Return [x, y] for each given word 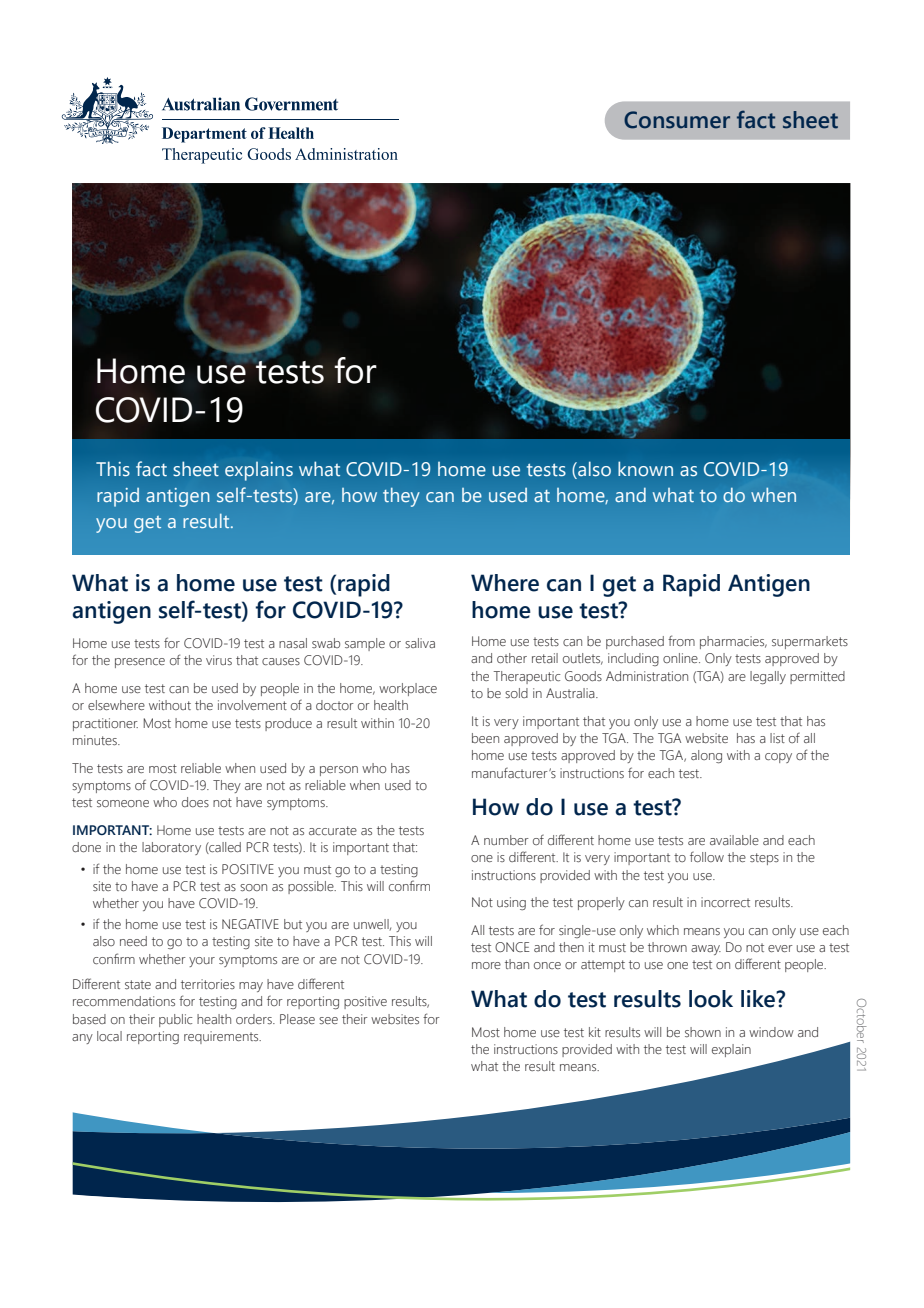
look [711, 999]
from [681, 640]
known [645, 469]
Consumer [677, 120]
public [175, 1020]
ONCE [512, 947]
